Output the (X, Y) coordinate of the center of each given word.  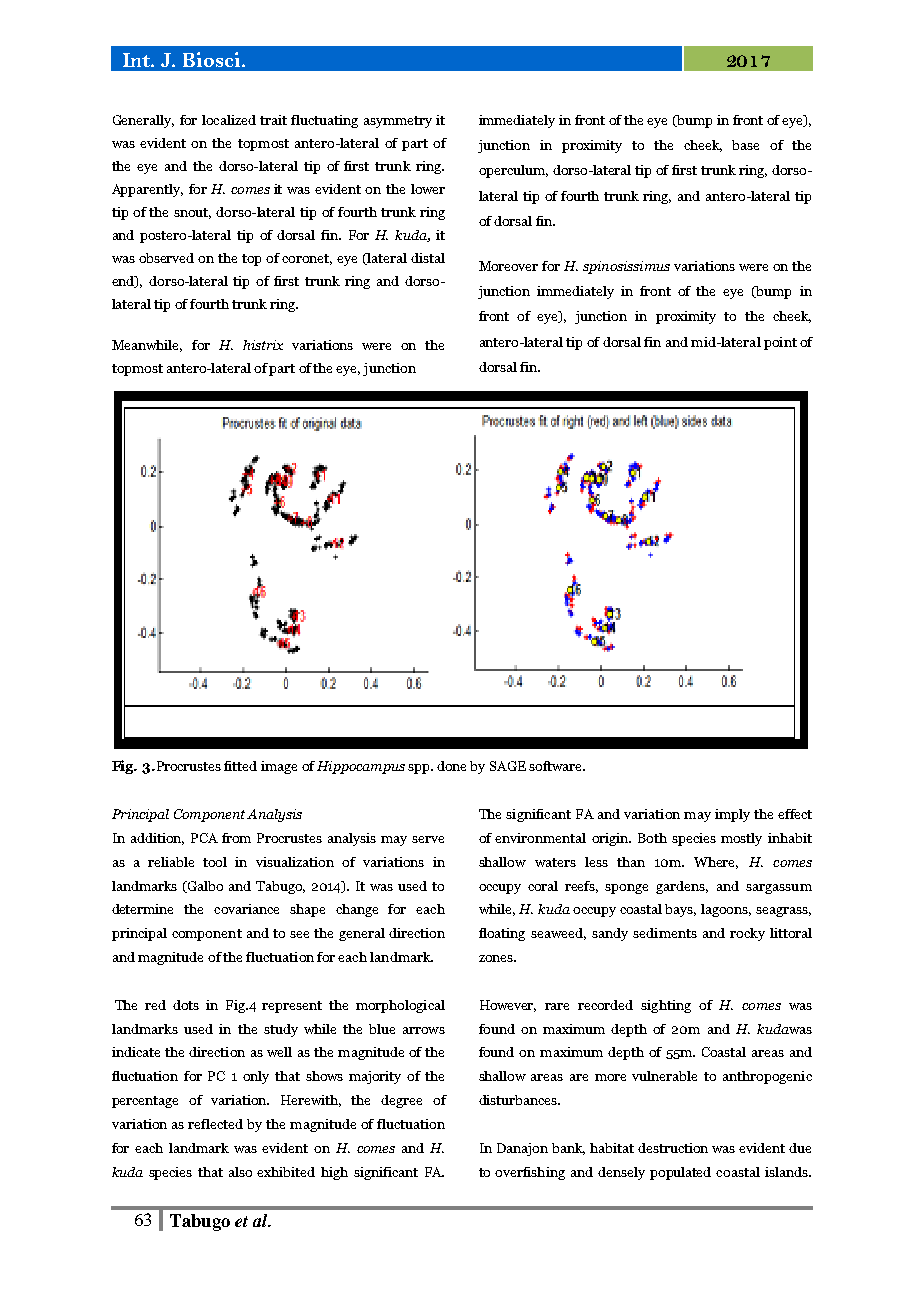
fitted (240, 766)
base (745, 145)
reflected (215, 1124)
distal (428, 258)
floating (502, 934)
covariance (246, 909)
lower (428, 189)
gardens (682, 887)
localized (229, 120)
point (780, 343)
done (451, 766)
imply (732, 815)
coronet (307, 259)
